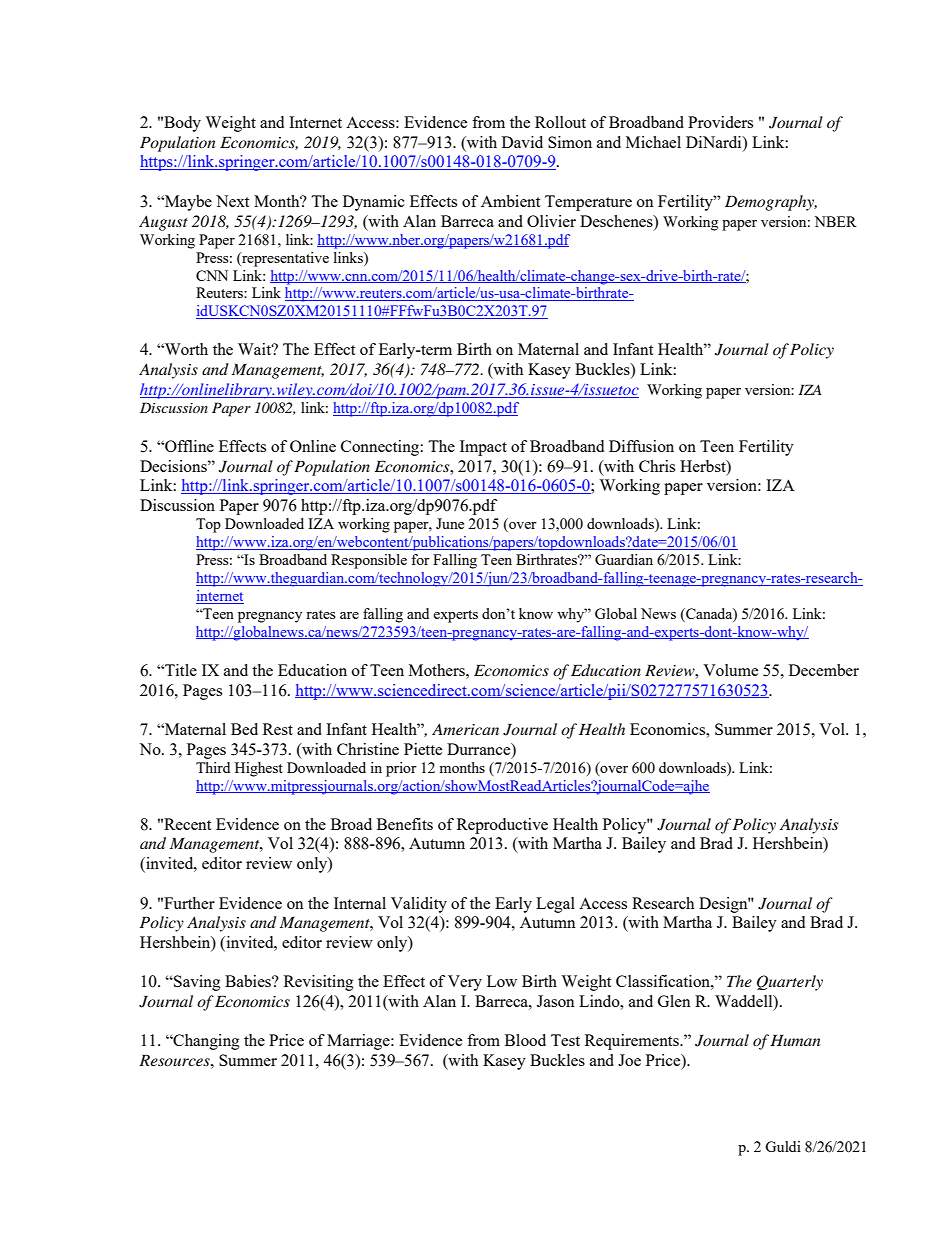  What do you see at coordinates (232, 201) in the screenshot?
I see `Next` at bounding box center [232, 201].
